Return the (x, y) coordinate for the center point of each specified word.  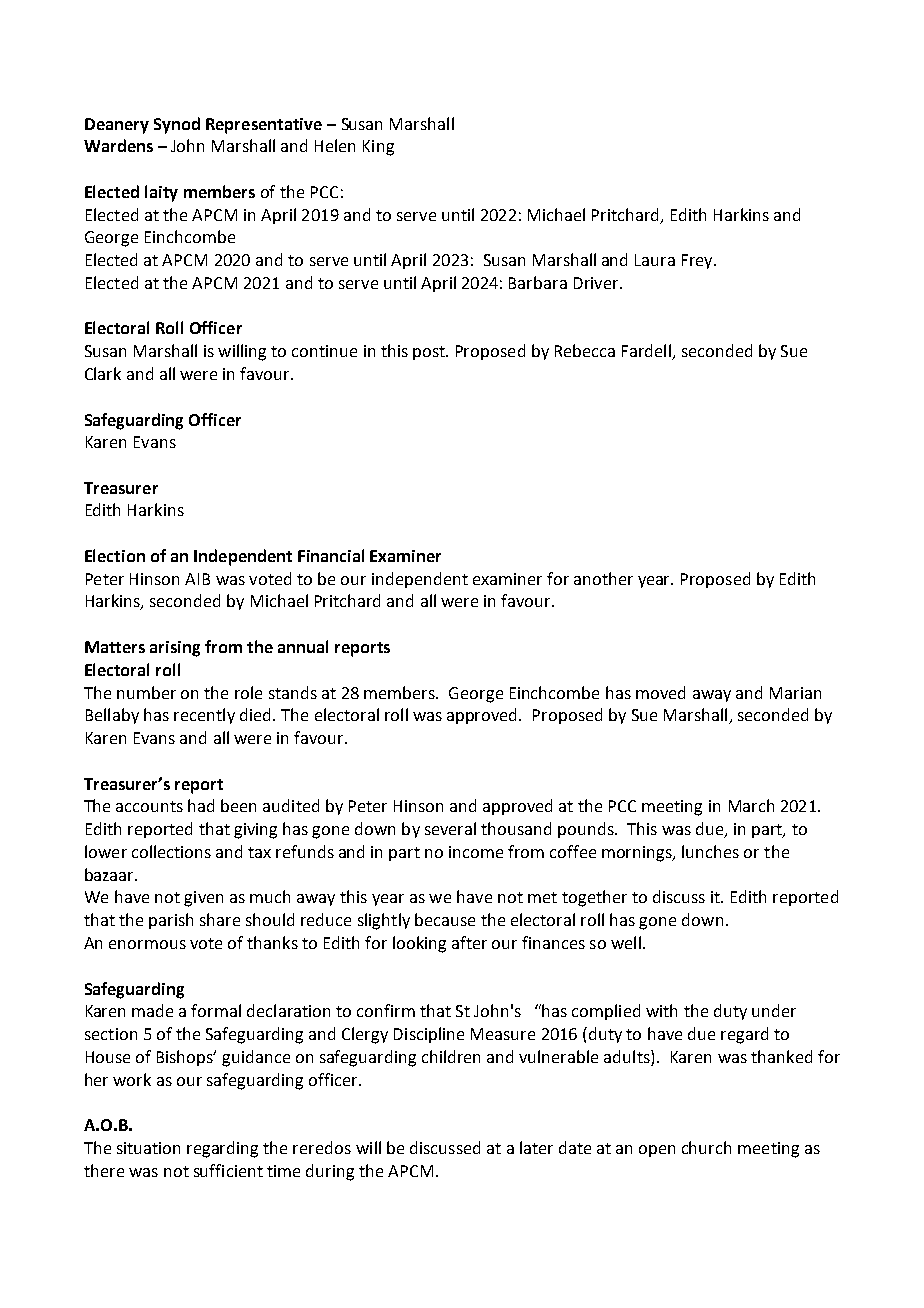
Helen (335, 145)
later (536, 1147)
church (706, 1147)
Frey (698, 261)
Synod (177, 125)
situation (148, 1148)
